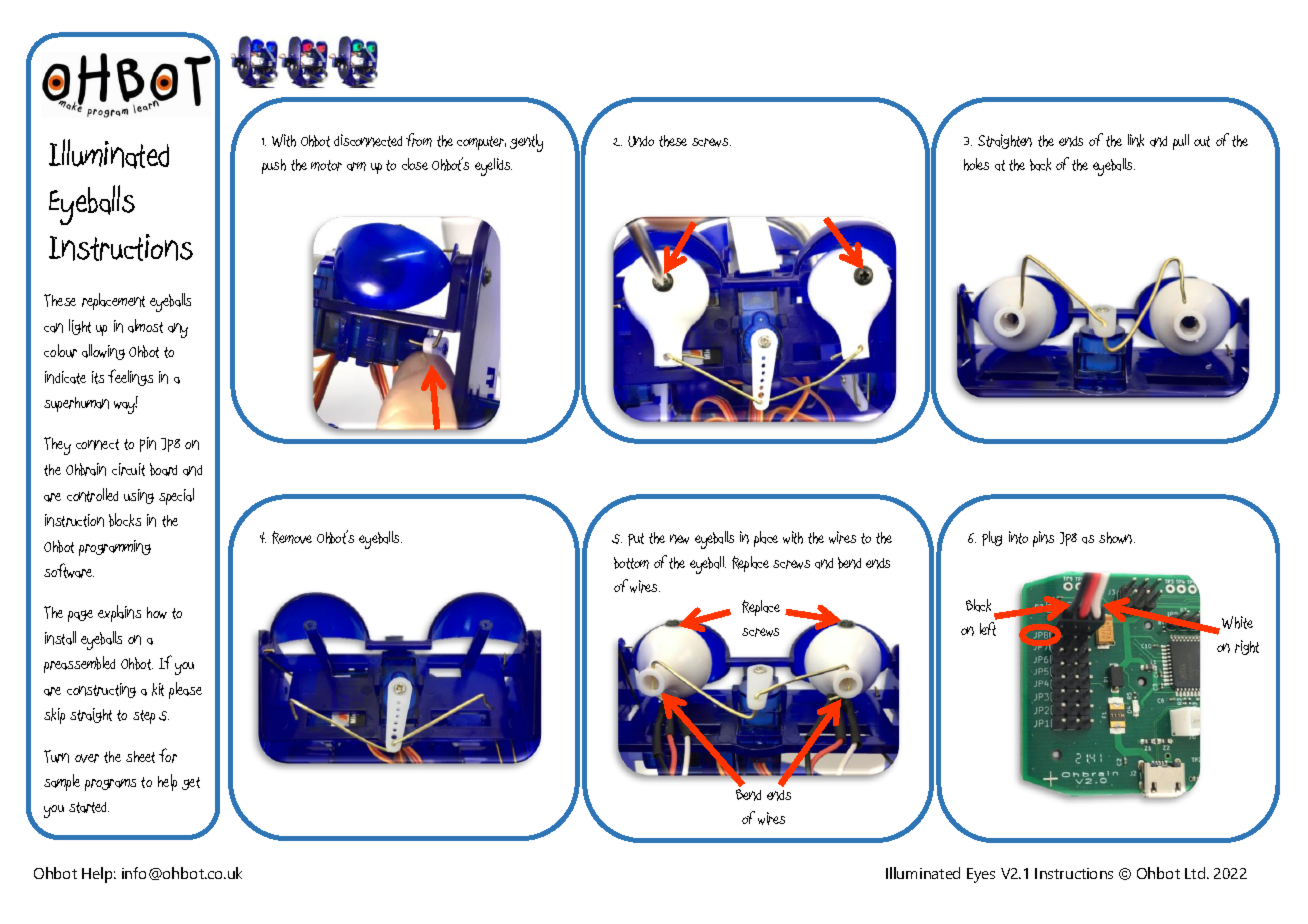 The image size is (1308, 924). What do you see at coordinates (1040, 164) in the screenshot?
I see `back` at bounding box center [1040, 164].
